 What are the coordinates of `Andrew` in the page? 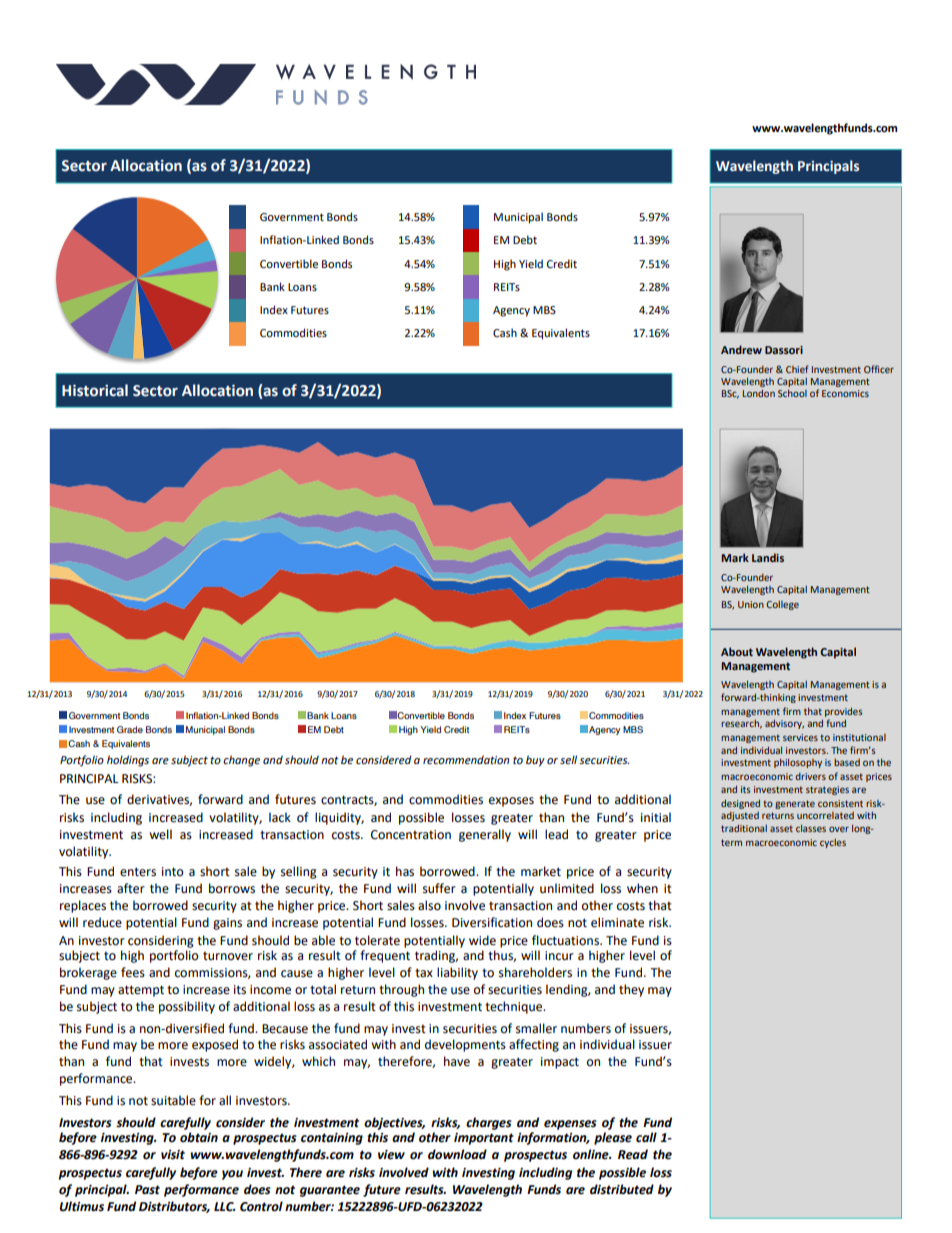 It's located at (741, 349).
